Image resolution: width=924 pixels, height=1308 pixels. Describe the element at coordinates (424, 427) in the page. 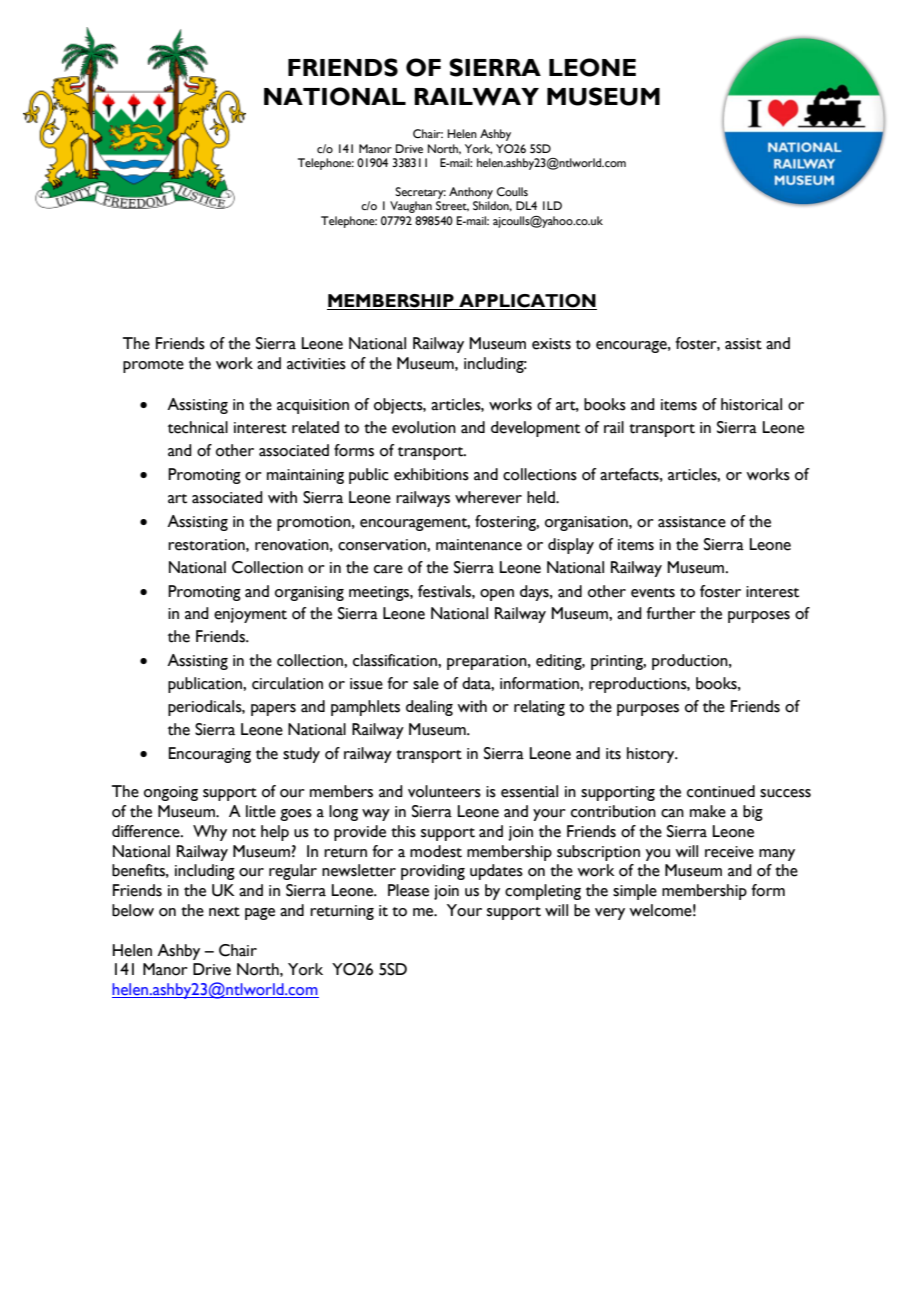

I see `evolution` at that location.
